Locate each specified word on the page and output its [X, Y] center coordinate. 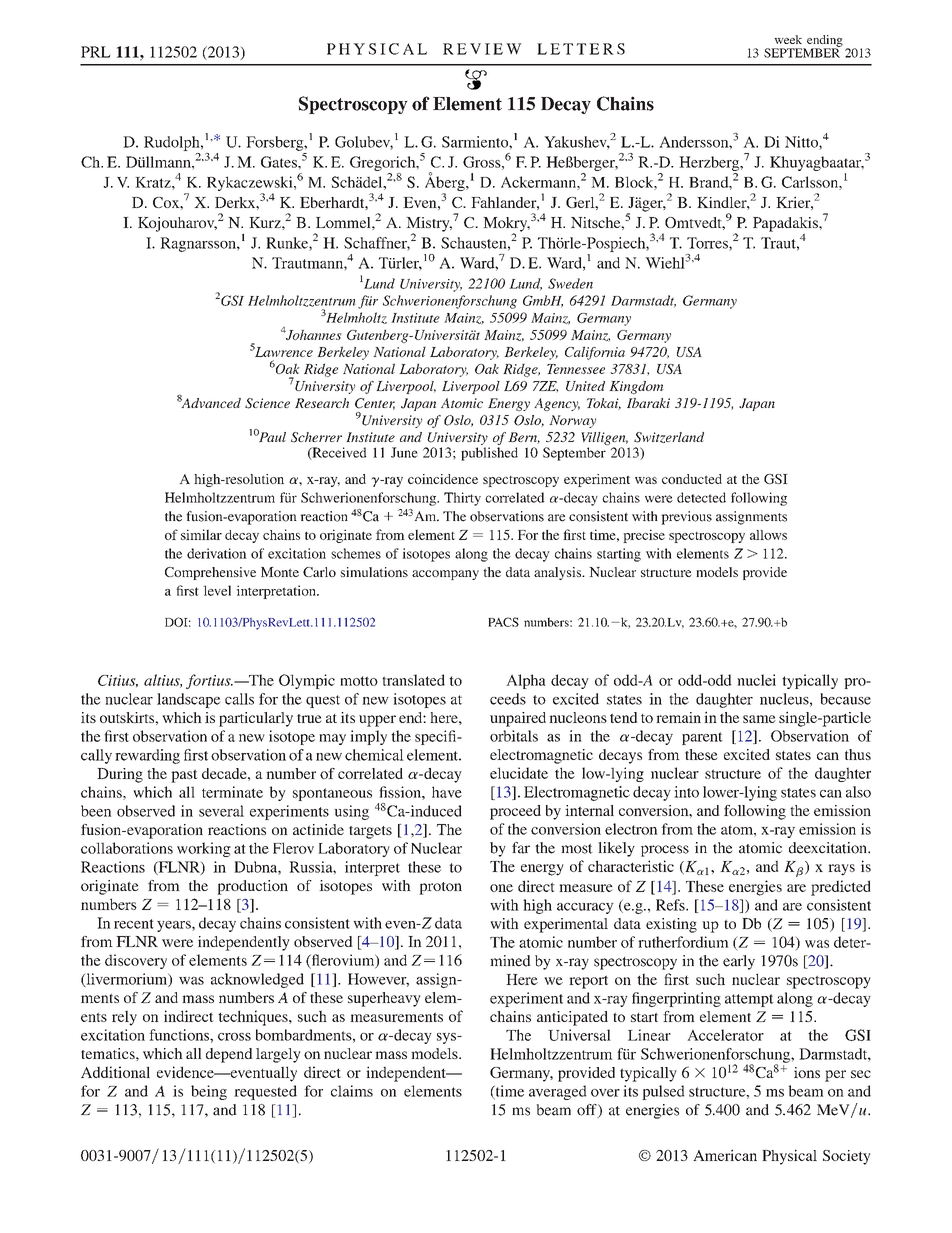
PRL [95, 52]
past [184, 776]
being [209, 1092]
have [447, 792]
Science [267, 403]
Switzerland [669, 437]
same [759, 719]
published [489, 454]
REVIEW [482, 49]
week [788, 39]
